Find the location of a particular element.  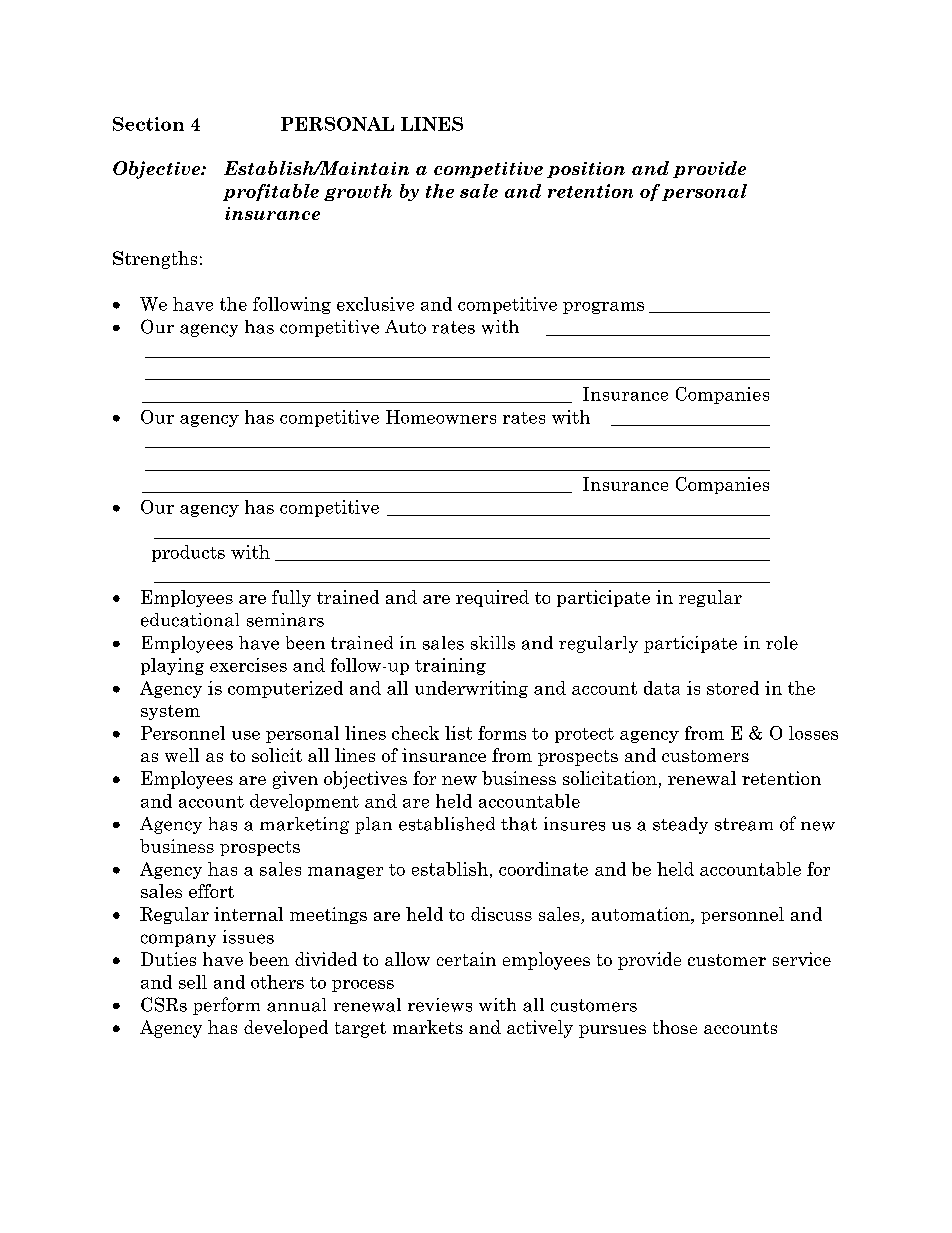

role is located at coordinates (782, 643).
